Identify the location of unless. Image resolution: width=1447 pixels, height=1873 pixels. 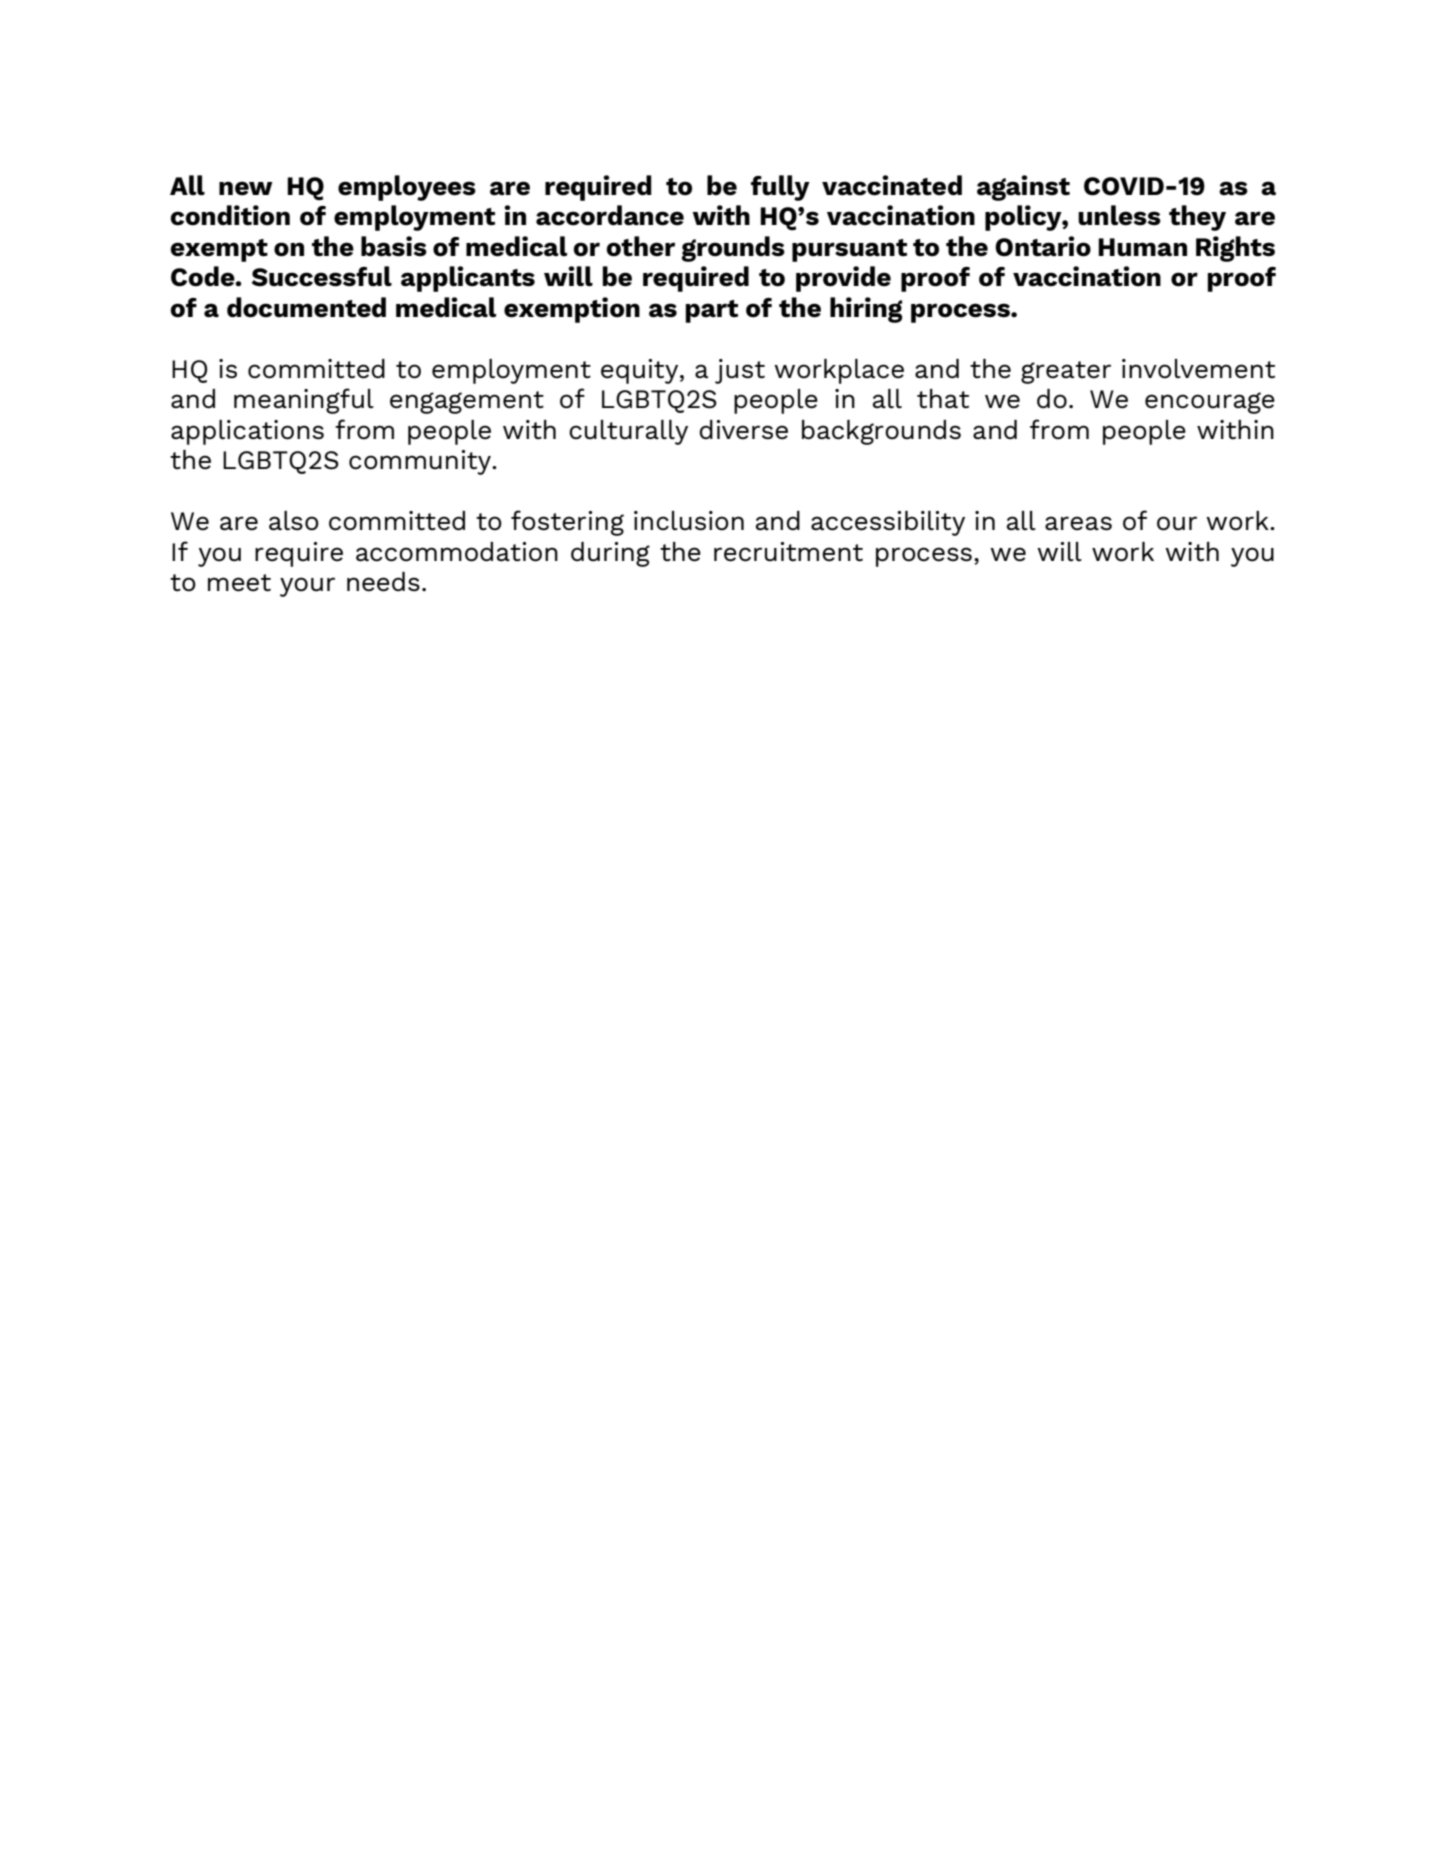
(1119, 215).
